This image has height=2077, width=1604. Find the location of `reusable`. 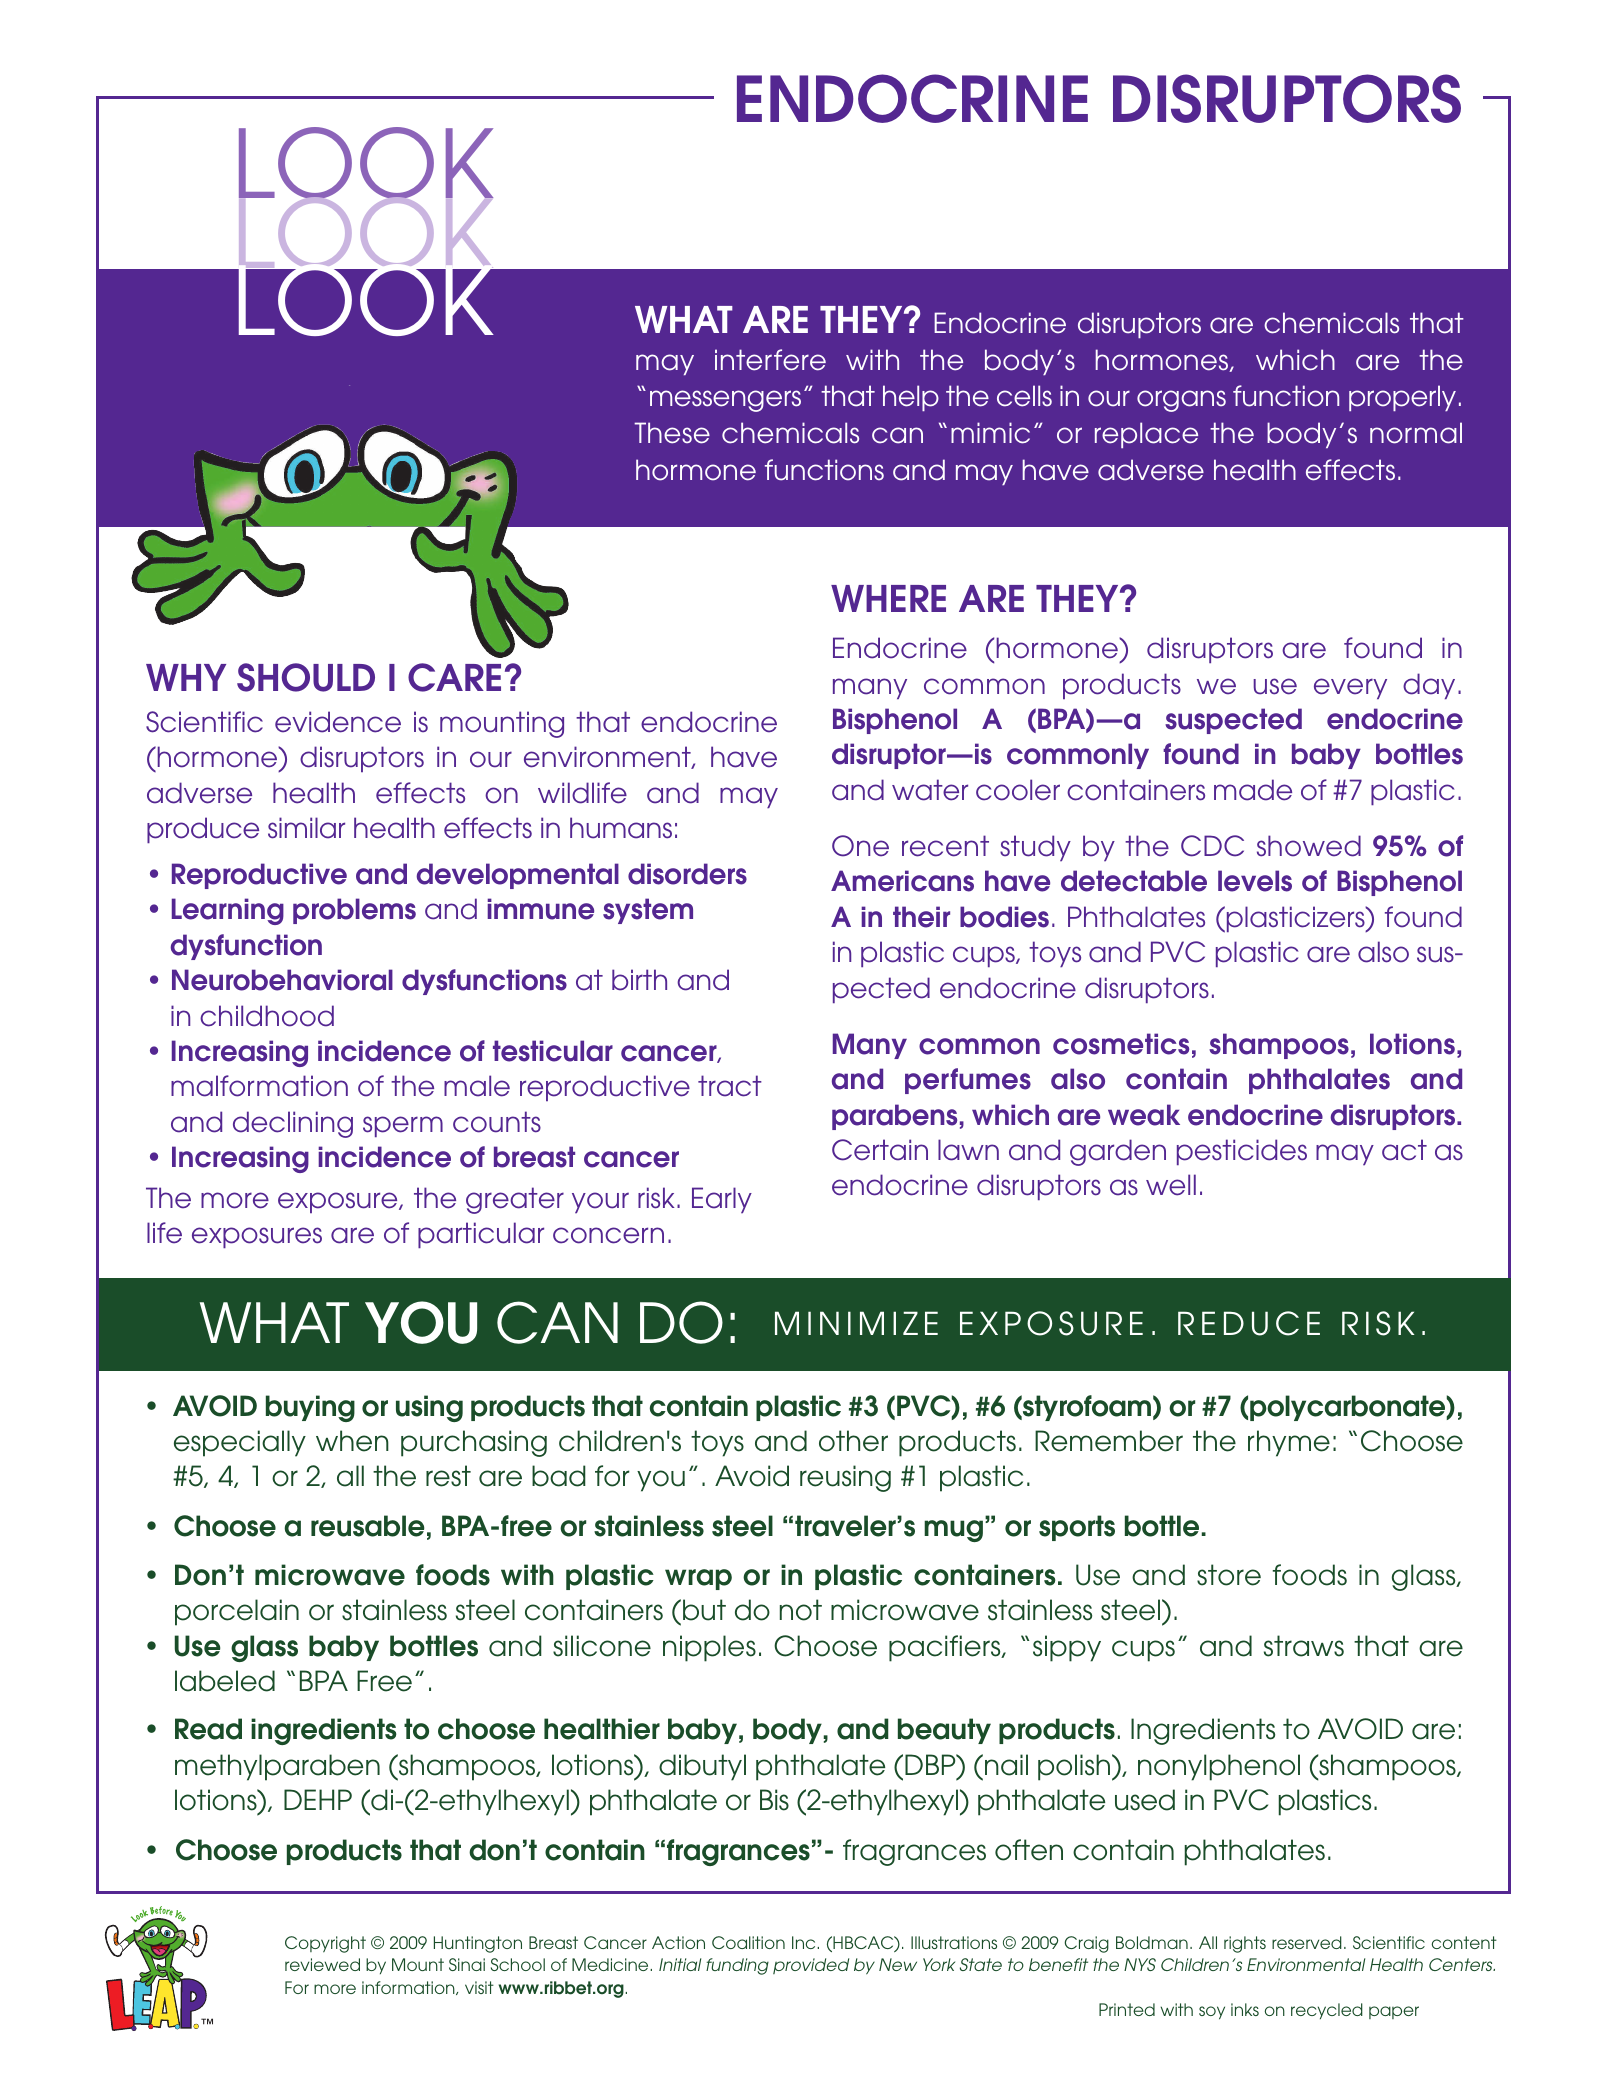

reusable is located at coordinates (368, 1526).
